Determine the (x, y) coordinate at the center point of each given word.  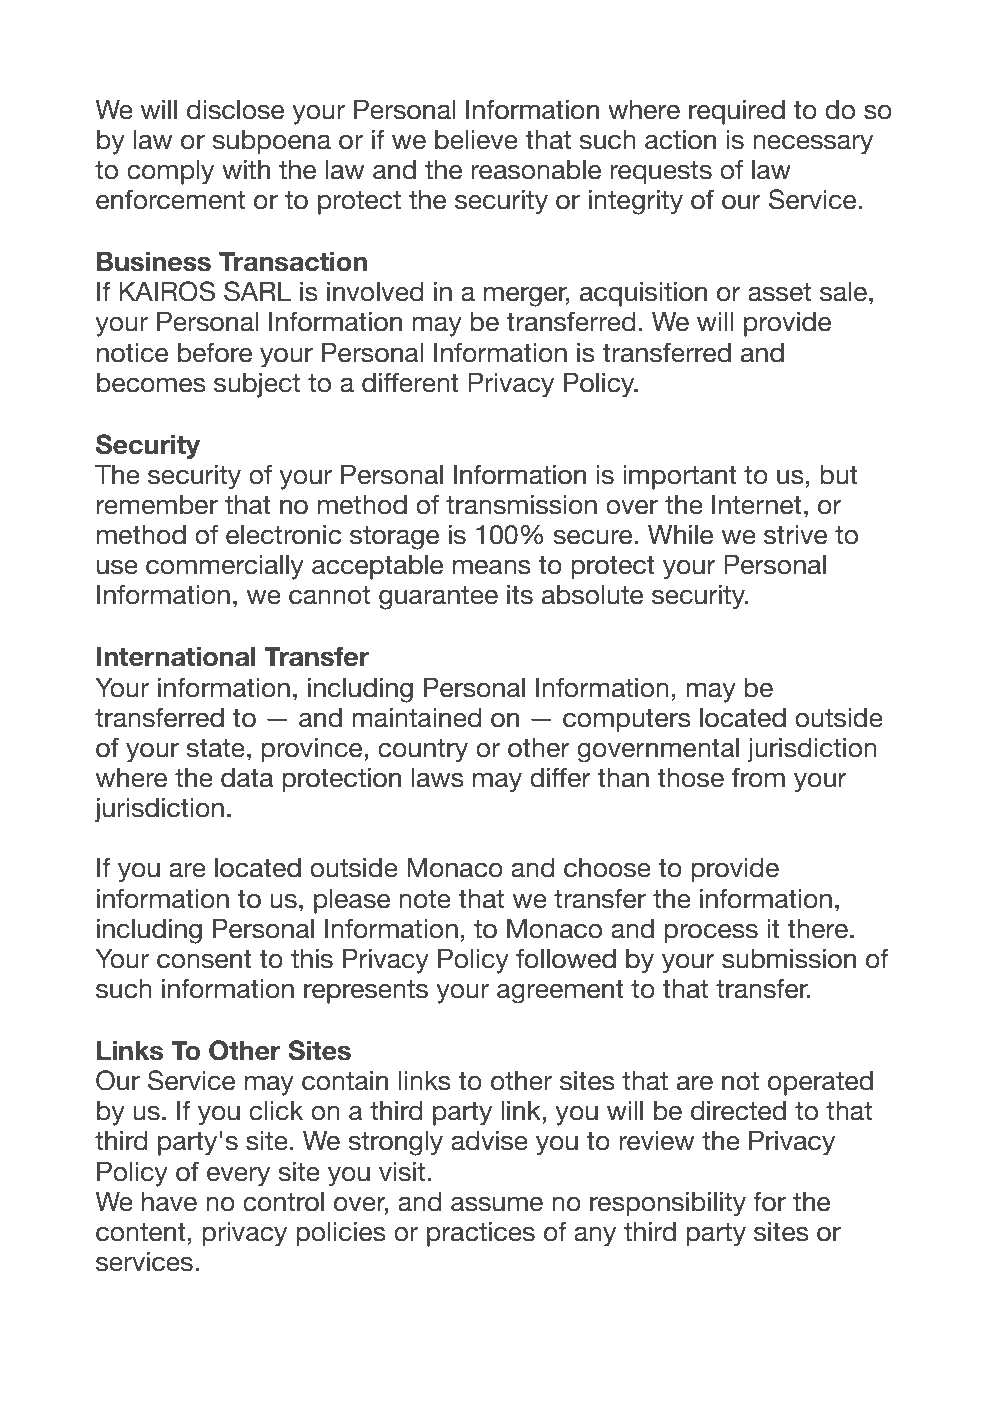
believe (476, 139)
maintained (416, 717)
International (176, 656)
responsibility (668, 1204)
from (758, 777)
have (169, 1201)
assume (497, 1204)
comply (170, 172)
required (737, 112)
